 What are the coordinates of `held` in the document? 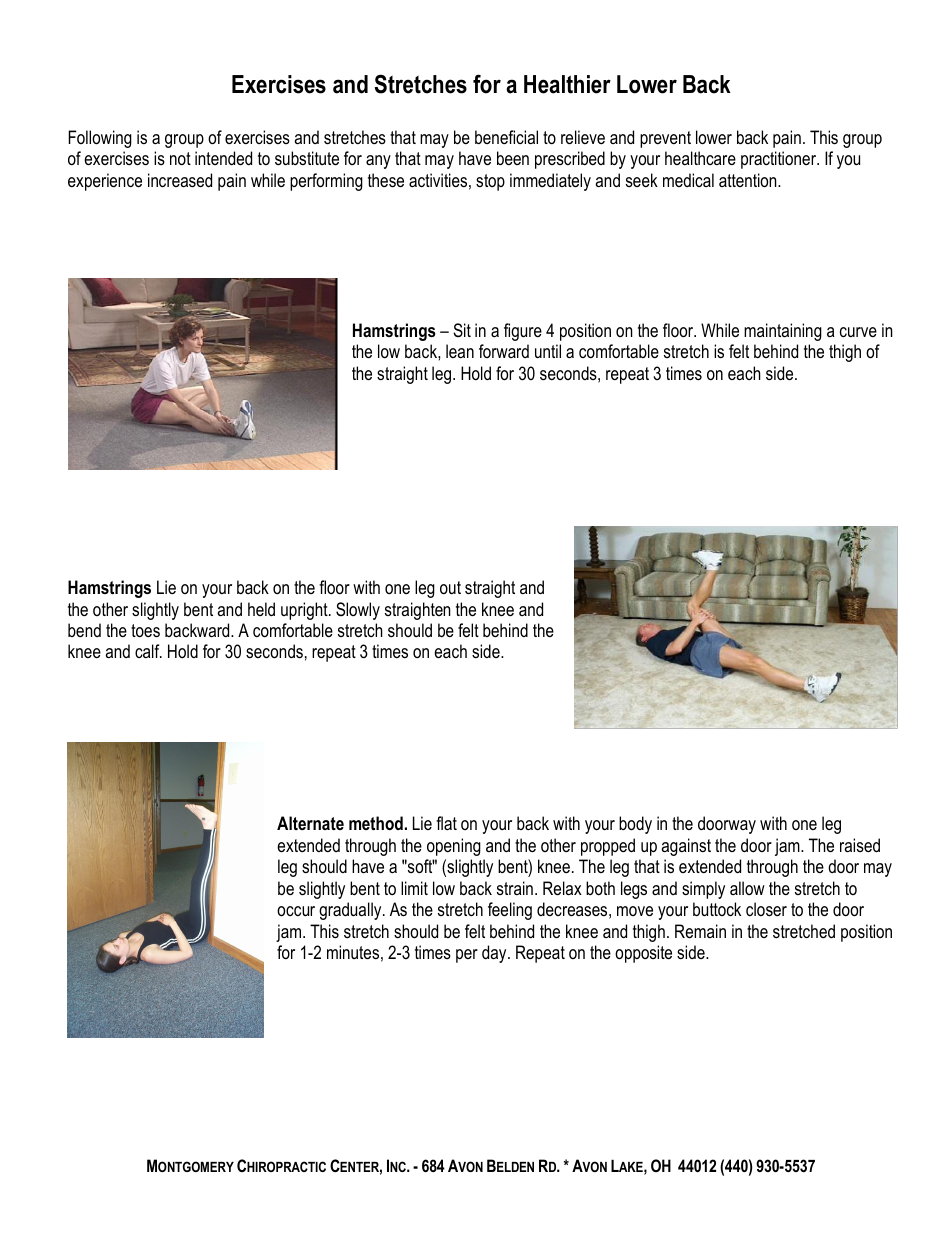 It's located at (261, 609).
